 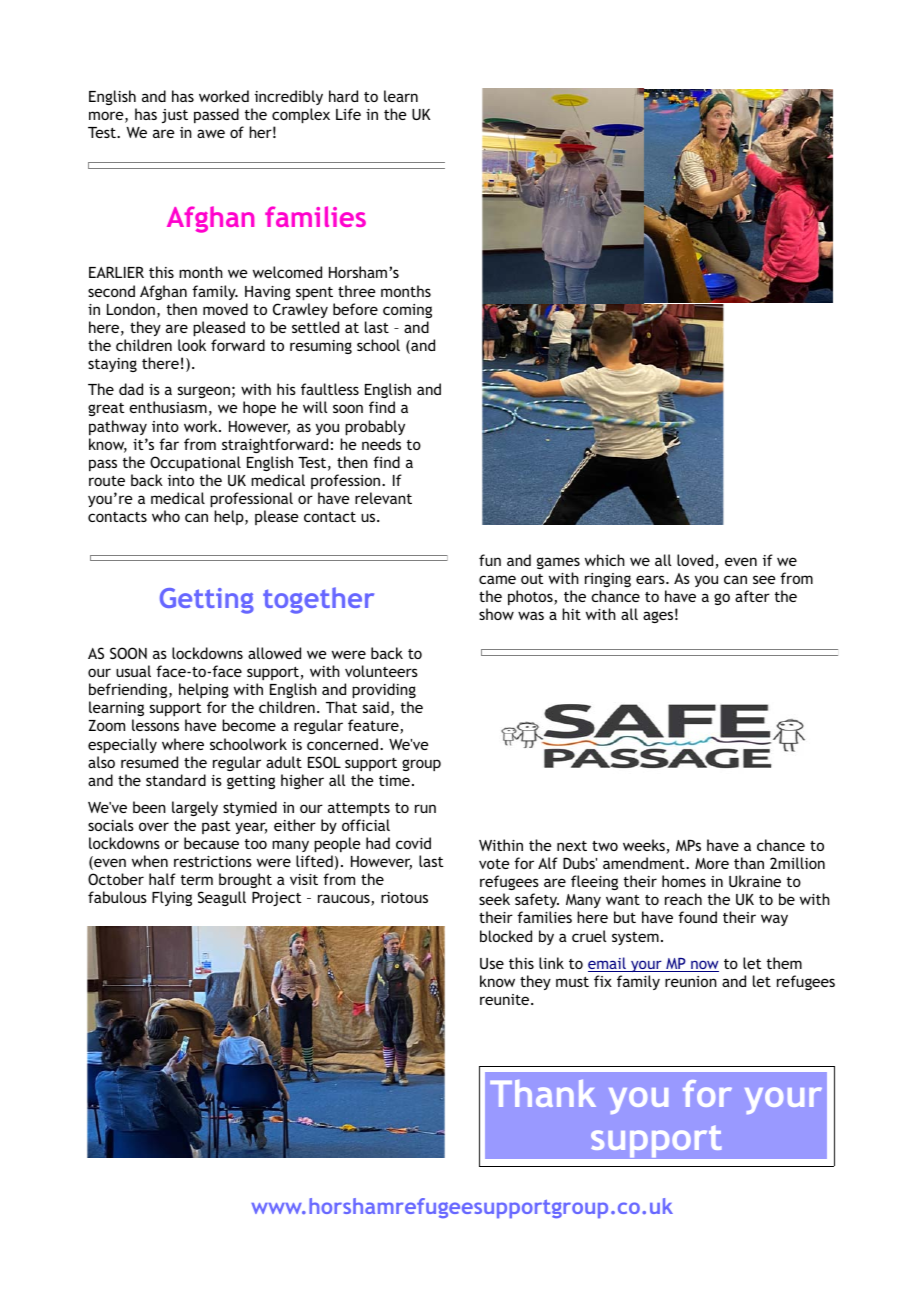 What do you see at coordinates (691, 981) in the page?
I see `reunion` at bounding box center [691, 981].
